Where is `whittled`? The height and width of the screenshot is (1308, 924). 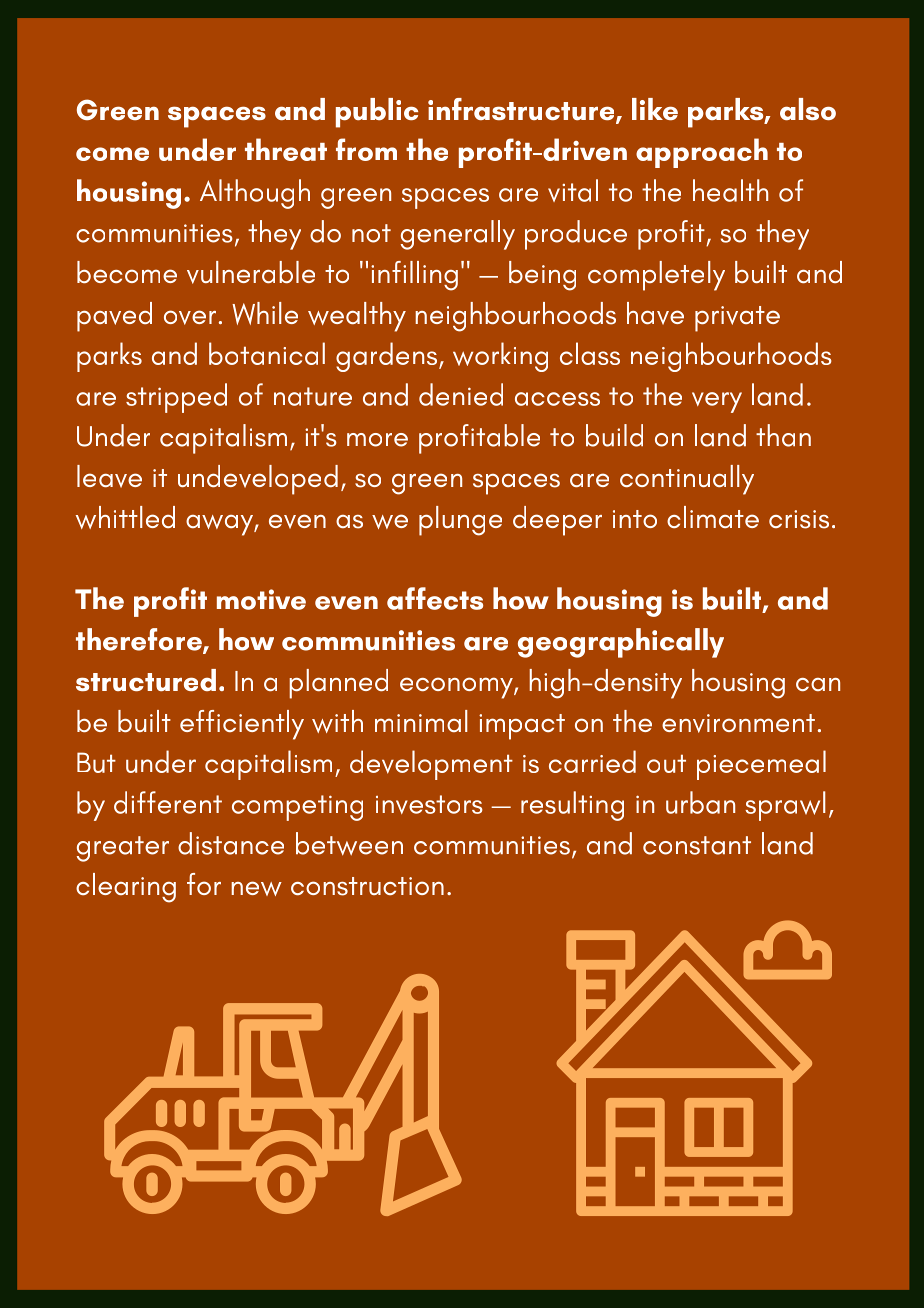 whittled is located at coordinates (125, 517).
